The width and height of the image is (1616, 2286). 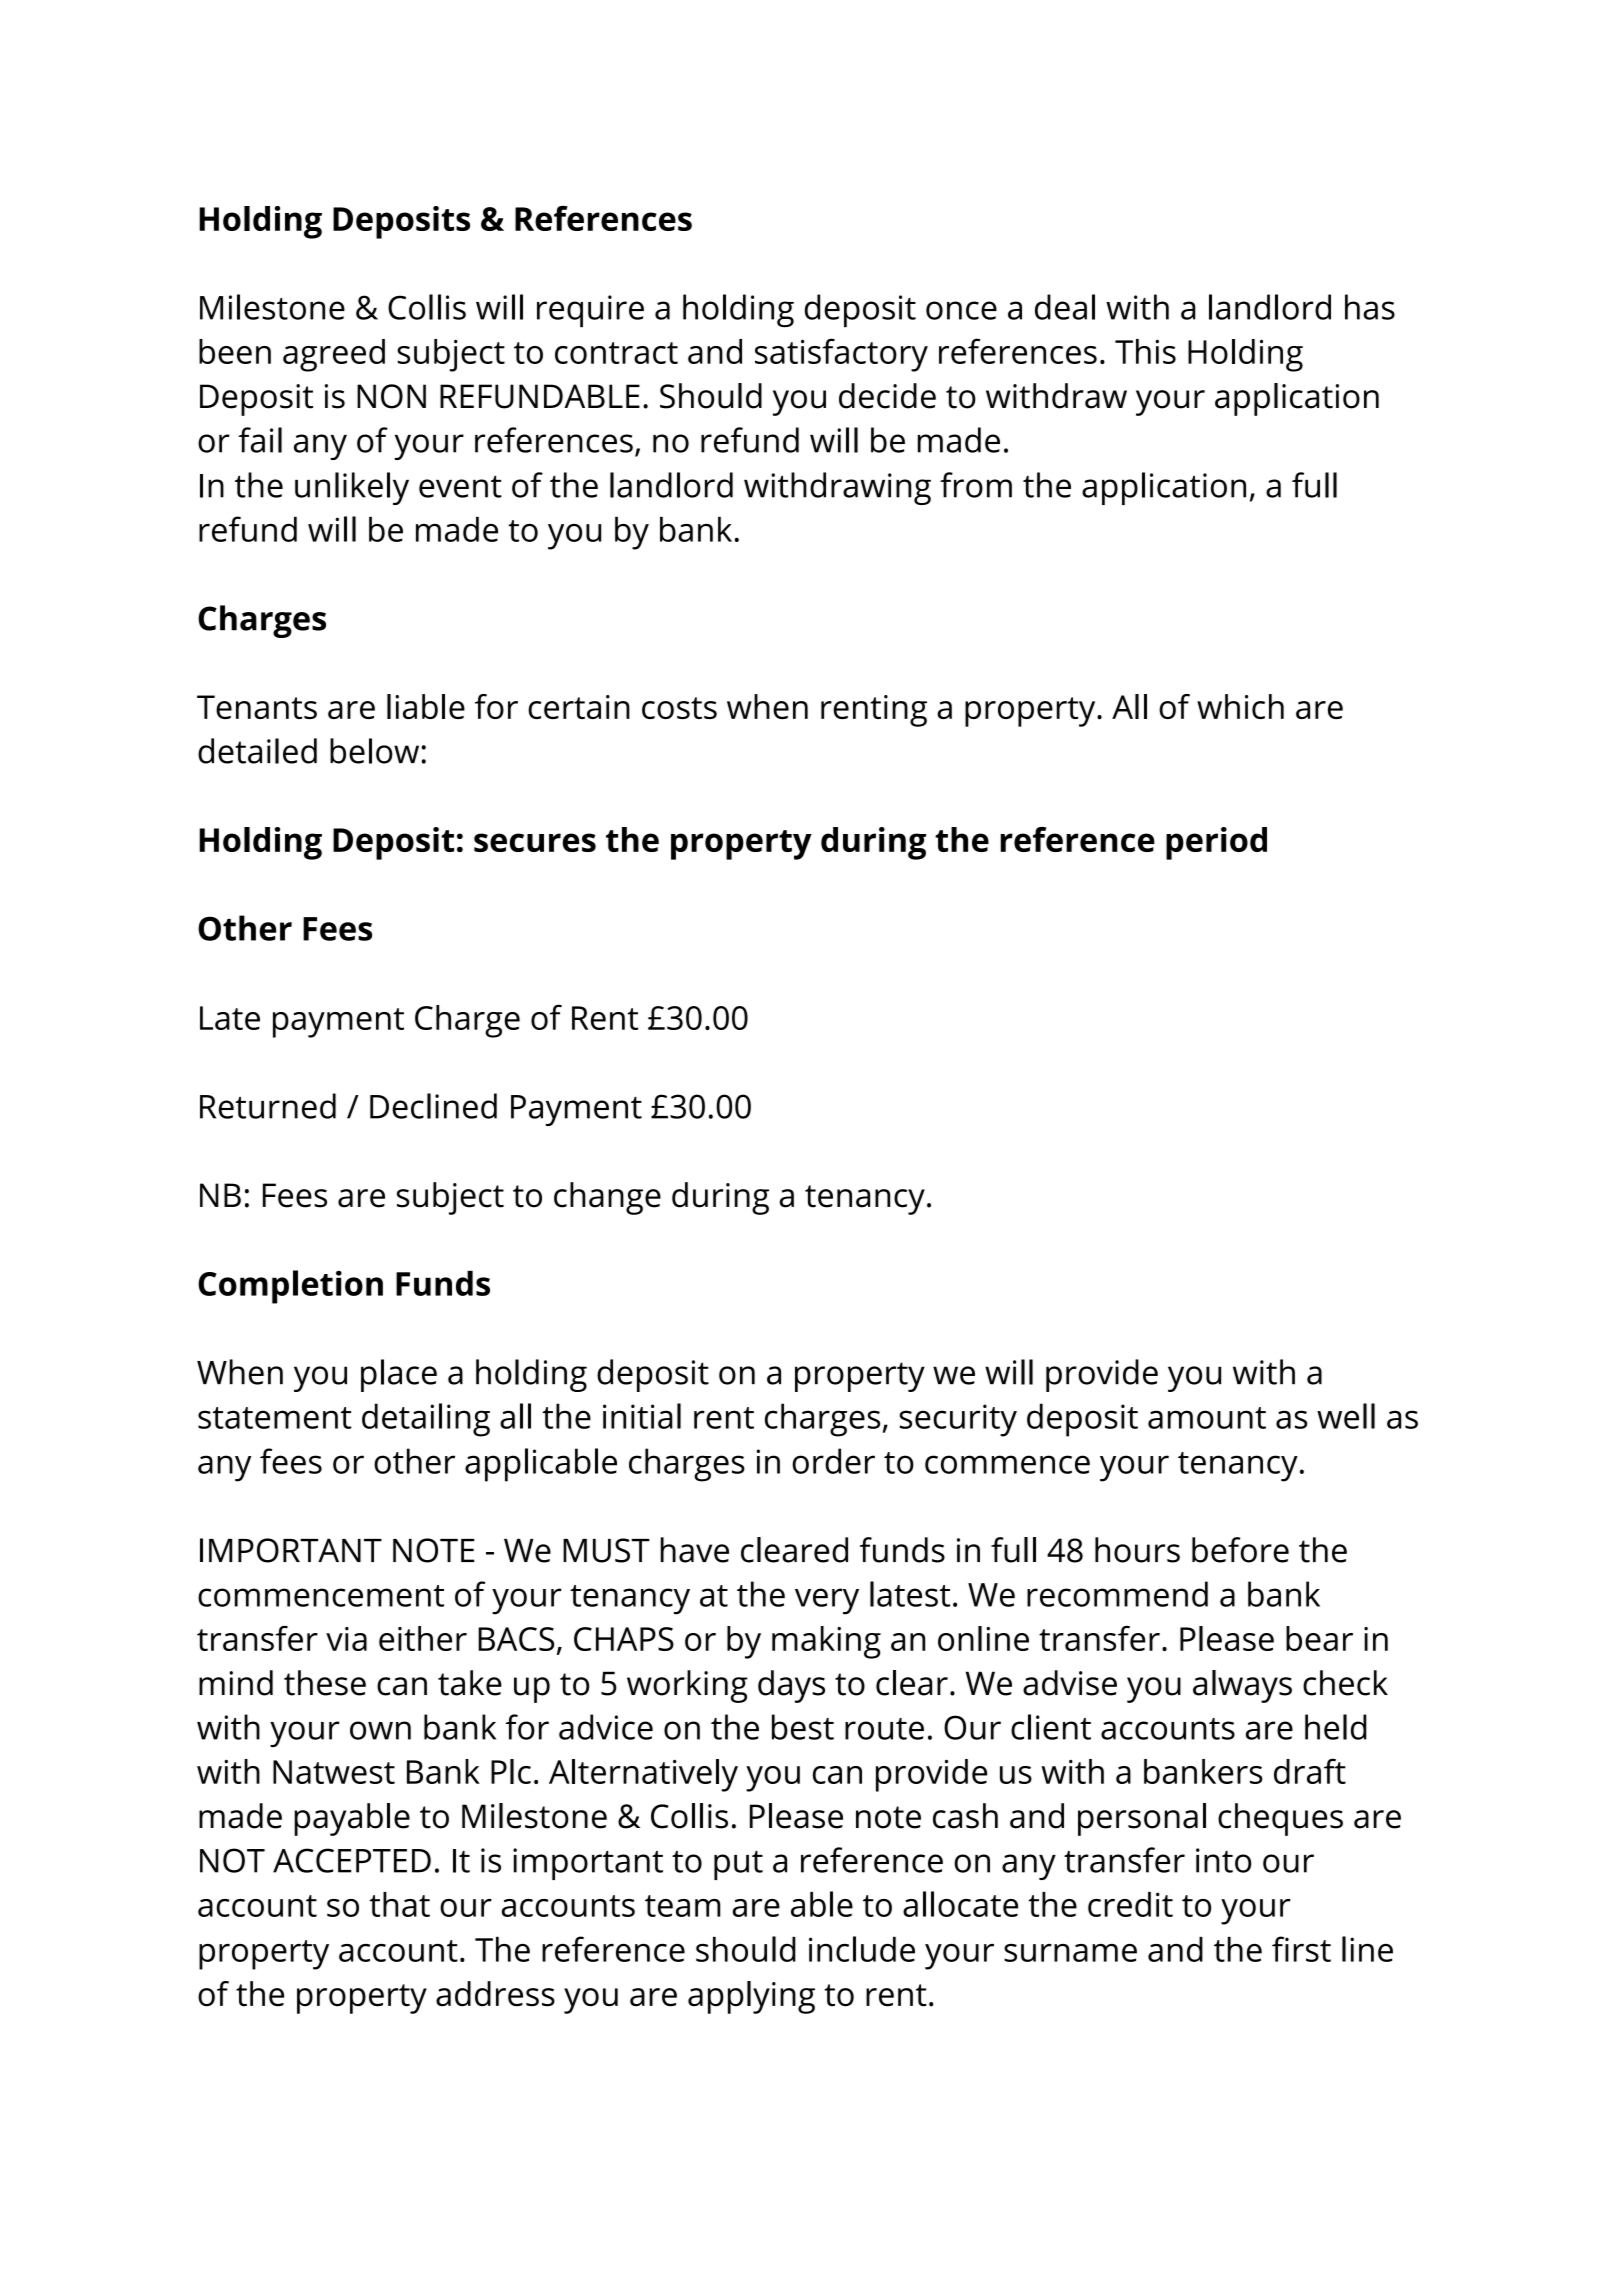 What do you see at coordinates (399, 1904) in the image?
I see `that` at bounding box center [399, 1904].
